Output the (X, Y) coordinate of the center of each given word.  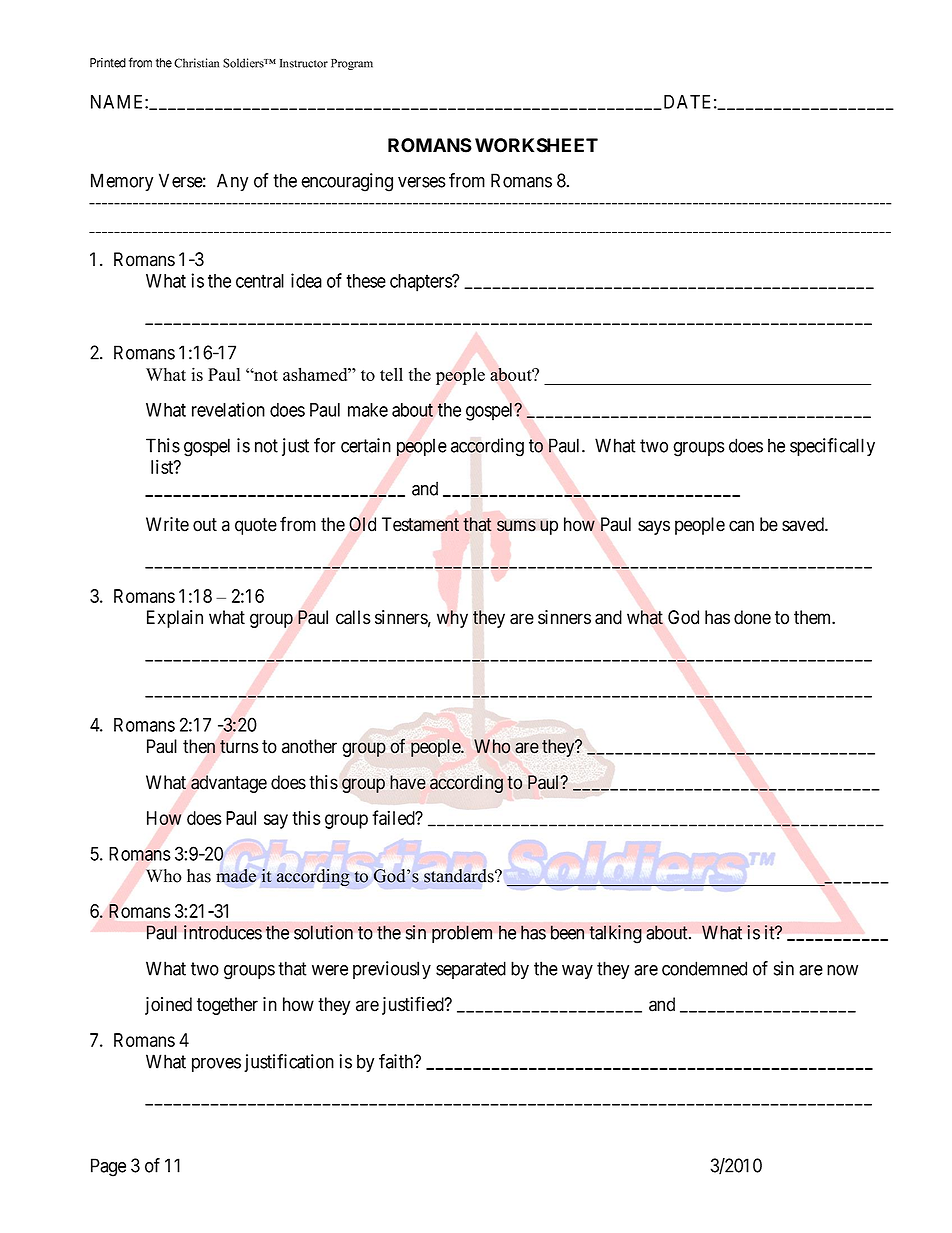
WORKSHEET (536, 145)
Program (352, 64)
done (752, 617)
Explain (175, 619)
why (452, 619)
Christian (196, 63)
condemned (704, 968)
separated (471, 970)
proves (216, 1065)
